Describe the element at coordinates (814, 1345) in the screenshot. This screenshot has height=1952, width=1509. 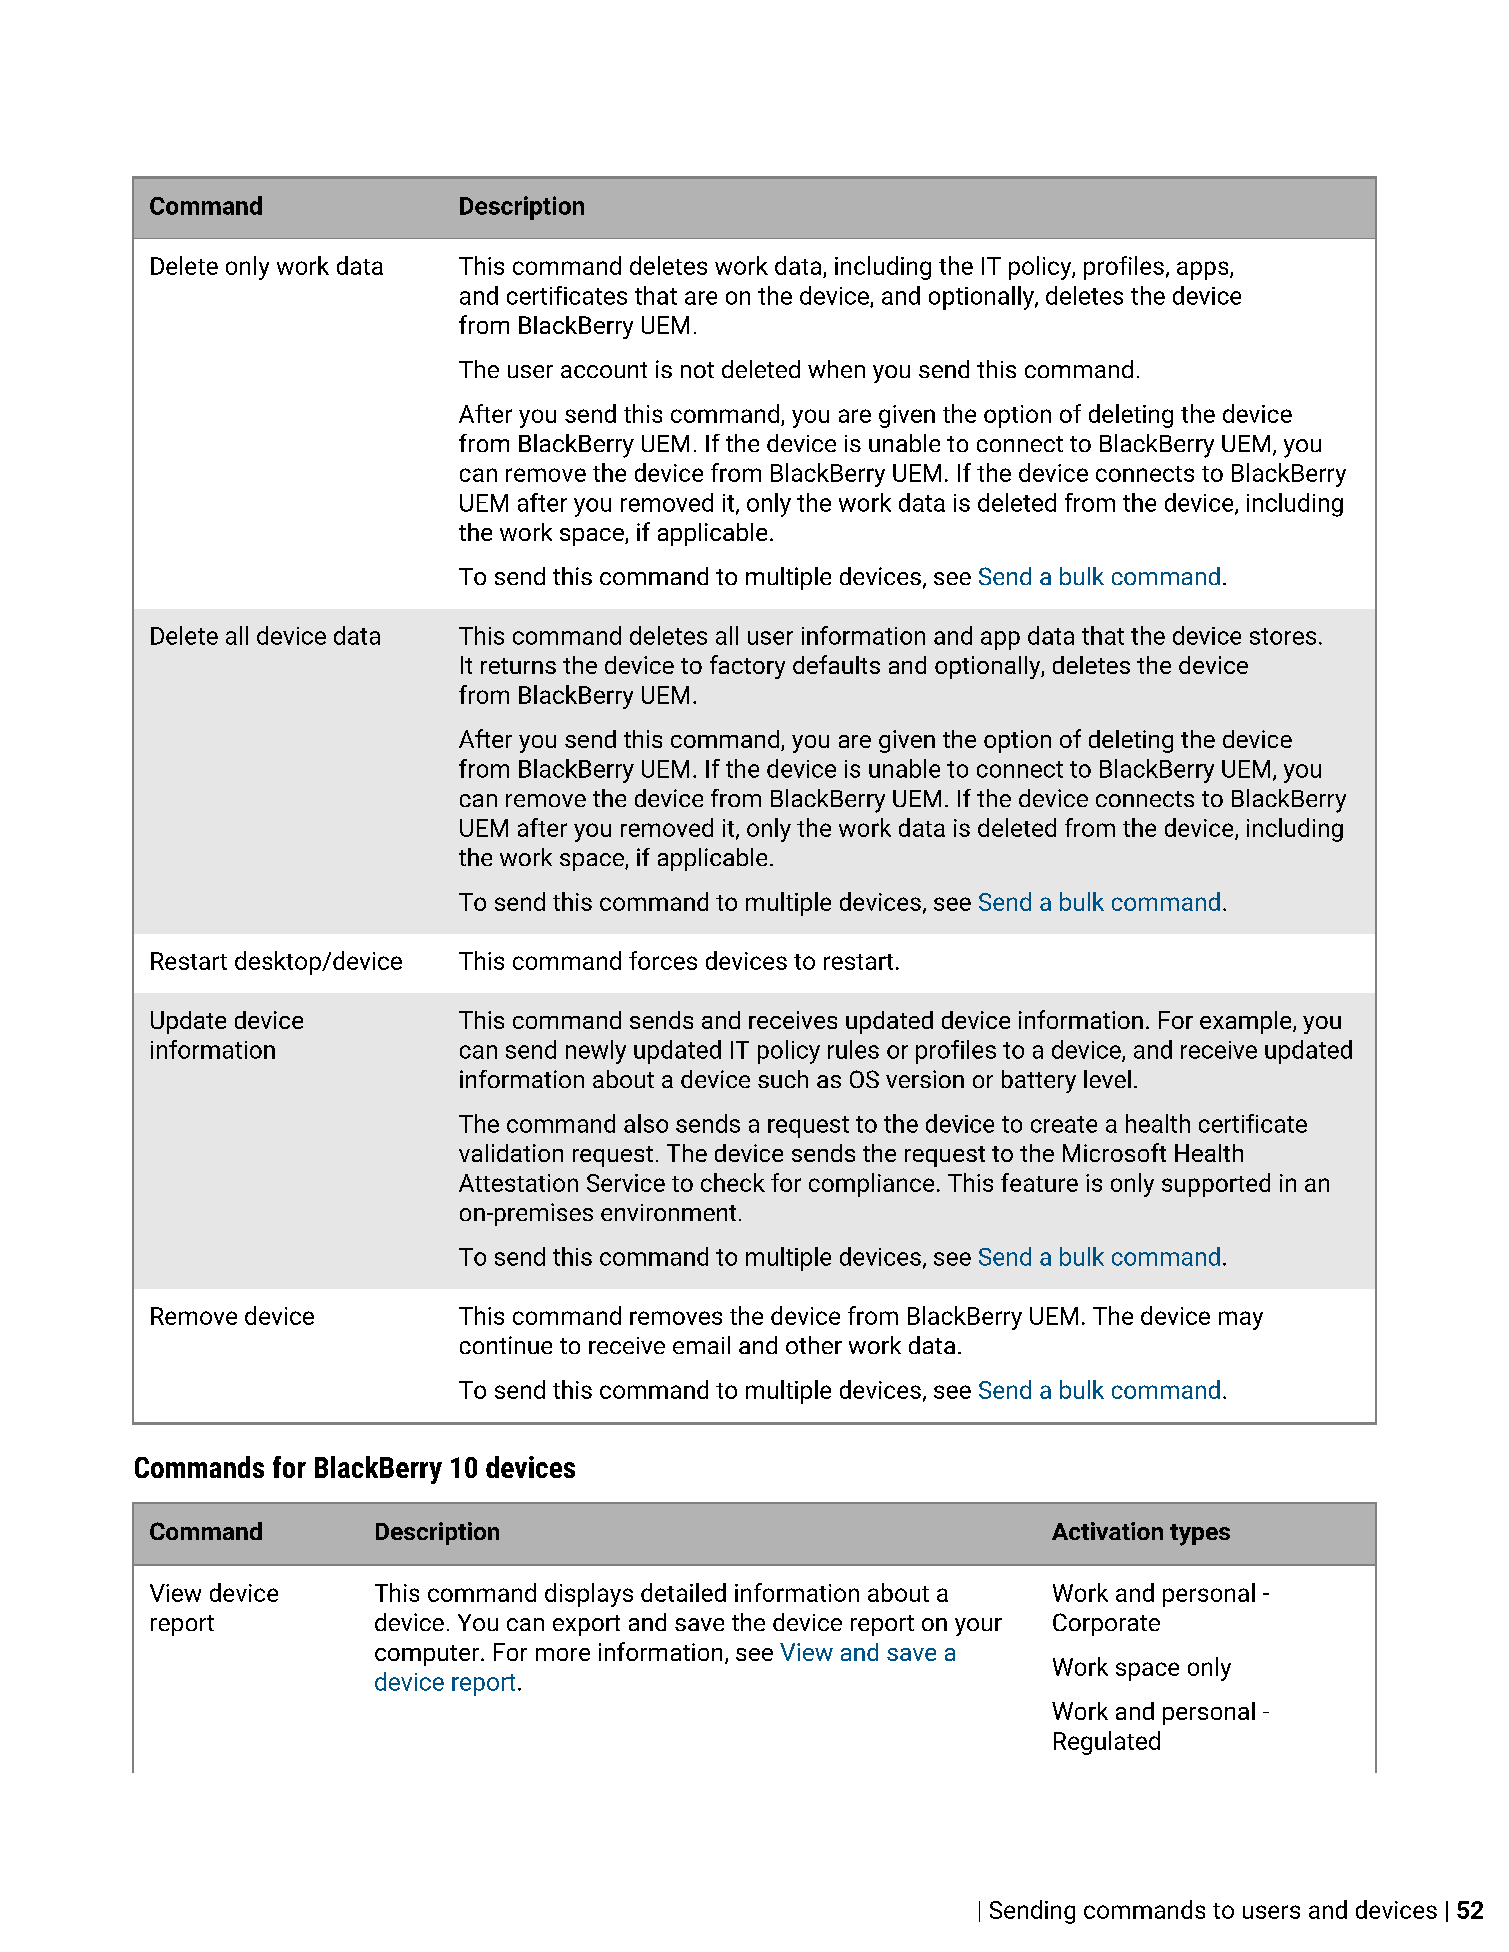
I see `other` at that location.
